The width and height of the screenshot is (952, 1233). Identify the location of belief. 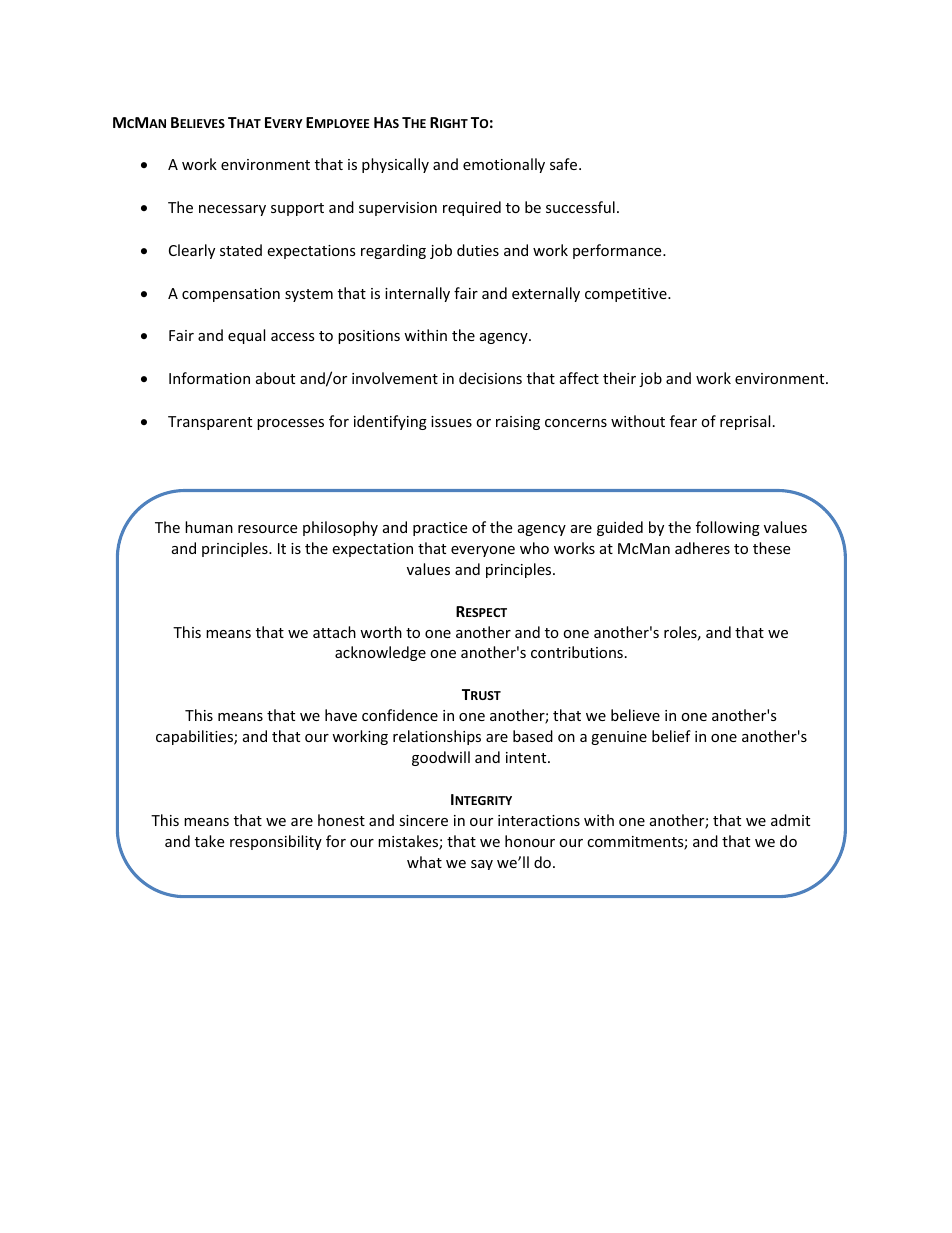
(671, 736).
